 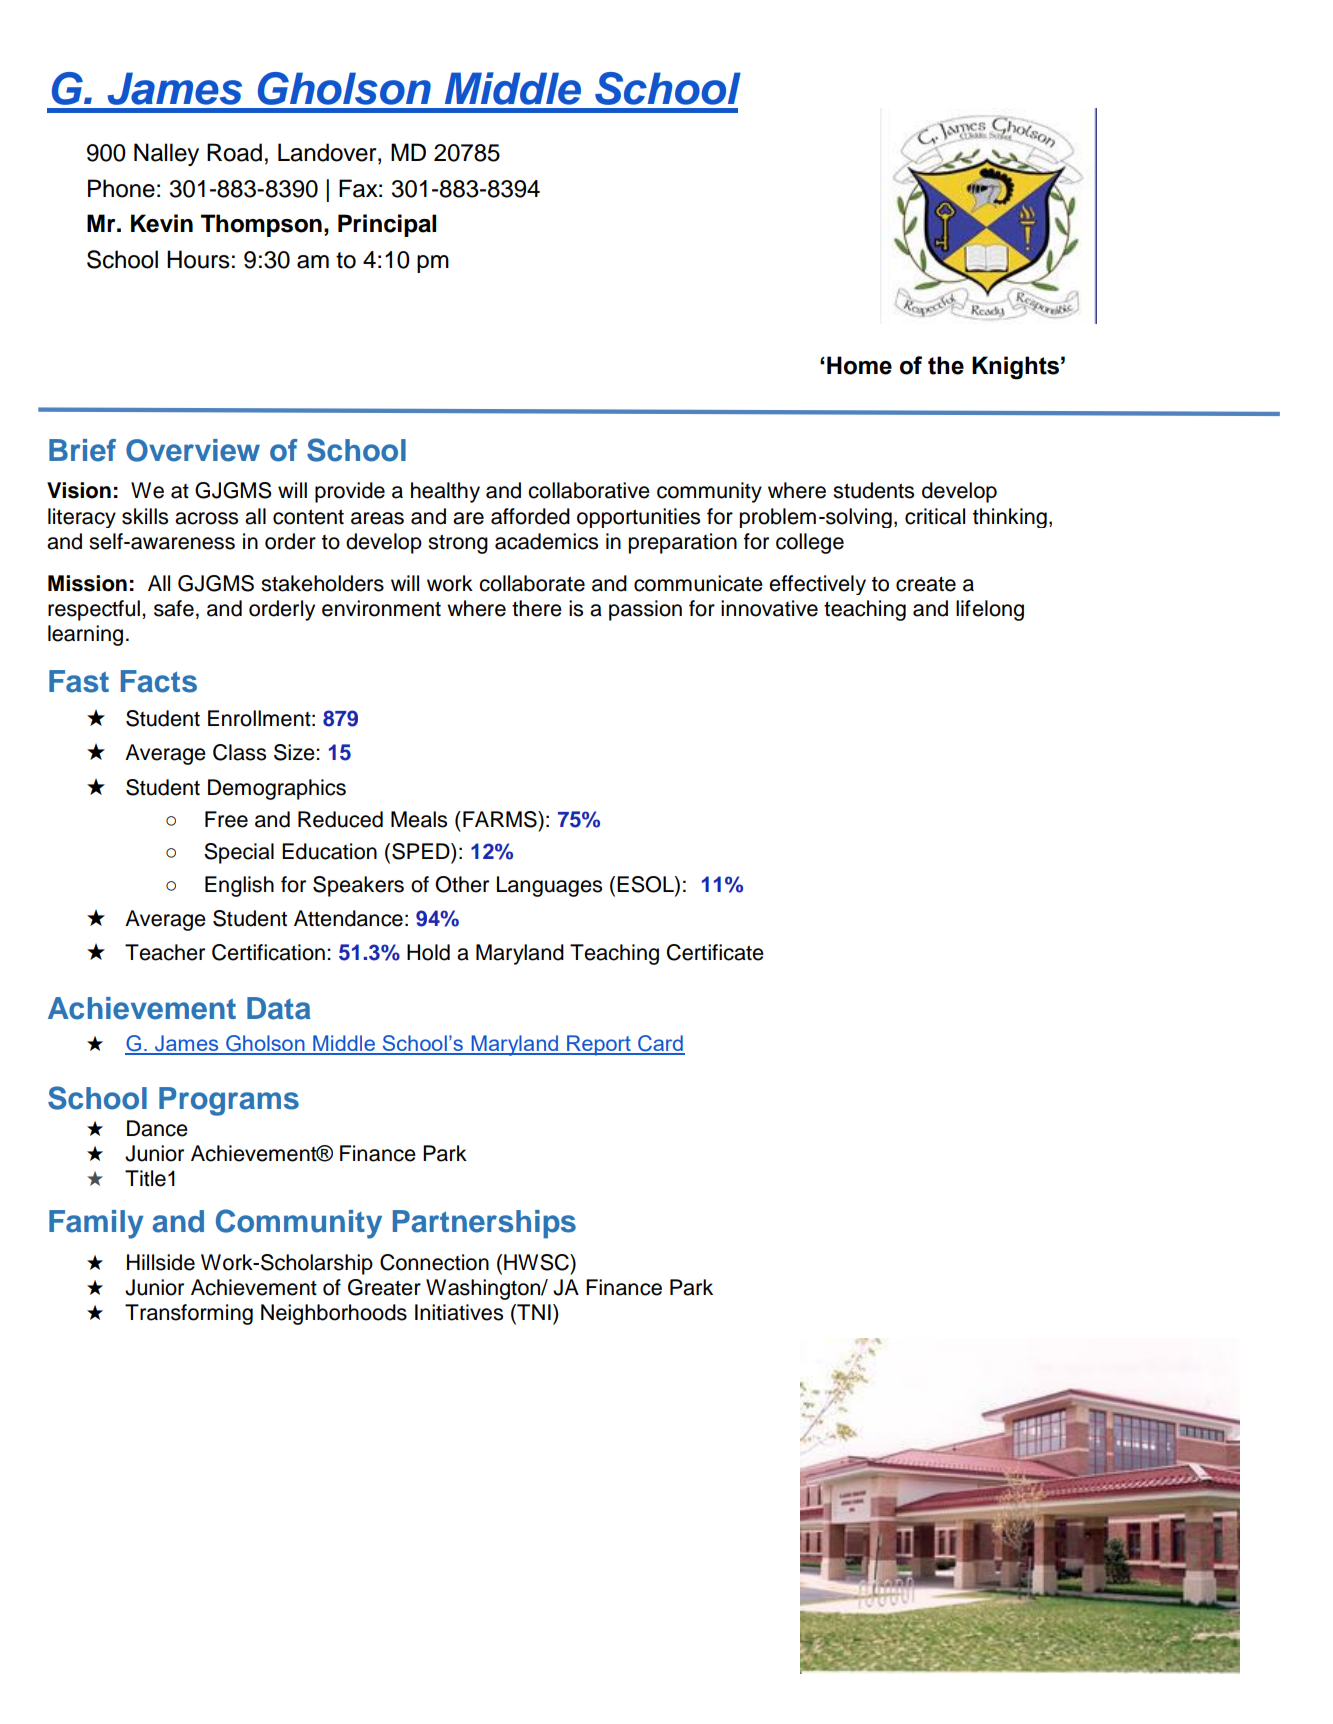 I want to click on TNI, so click(x=533, y=1312).
